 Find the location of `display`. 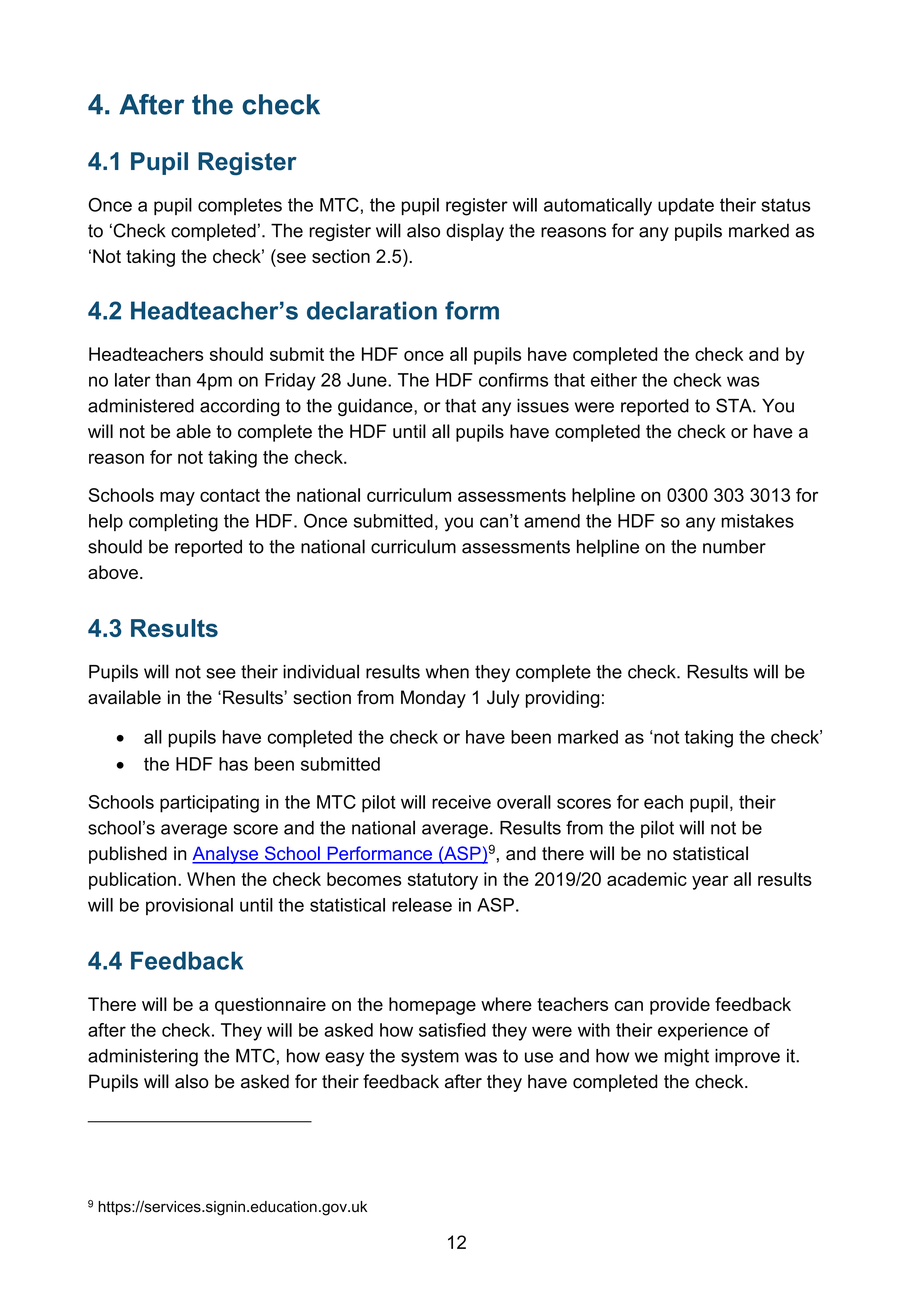

display is located at coordinates (475, 232).
